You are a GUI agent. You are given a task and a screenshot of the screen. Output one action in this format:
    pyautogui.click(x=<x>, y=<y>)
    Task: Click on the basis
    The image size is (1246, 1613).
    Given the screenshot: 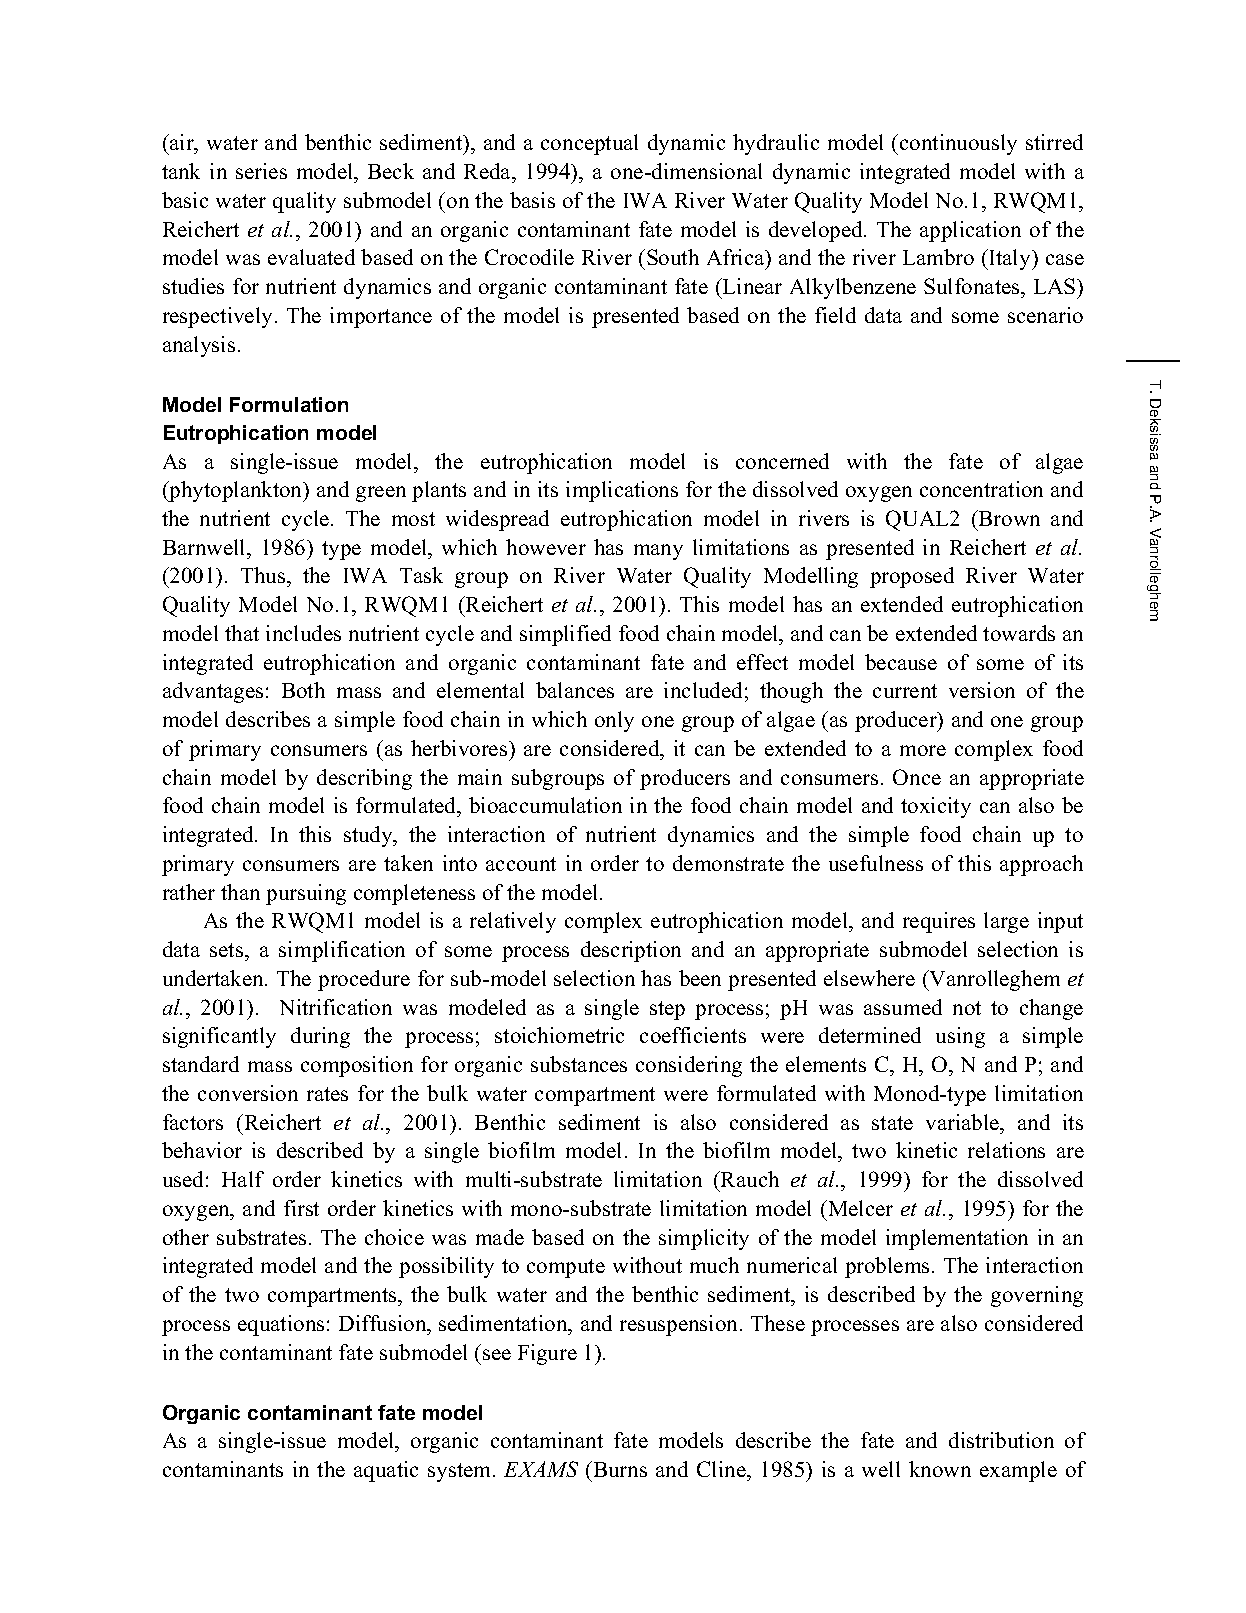 What is the action you would take?
    pyautogui.click(x=532, y=200)
